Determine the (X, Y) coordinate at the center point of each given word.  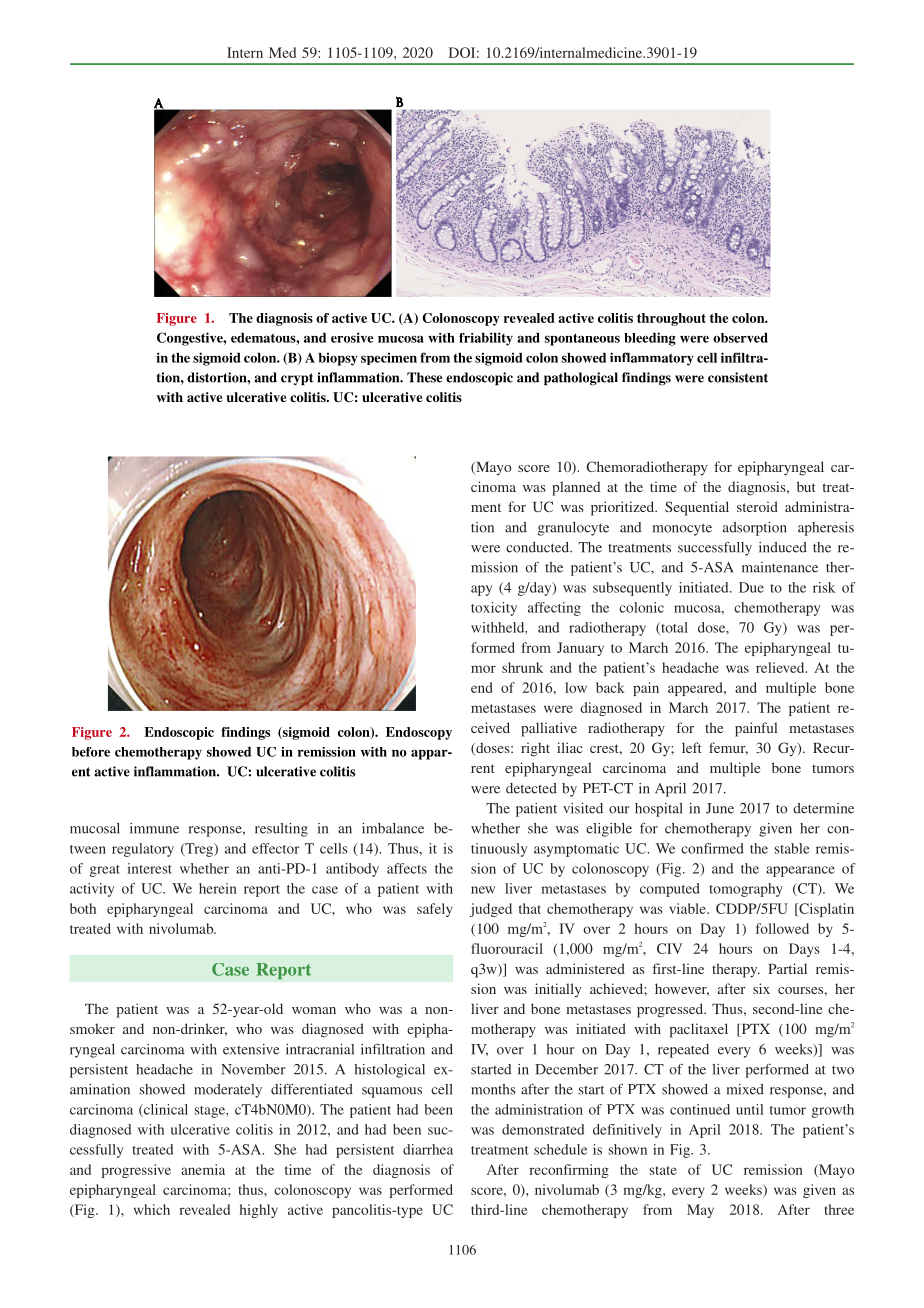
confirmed (712, 848)
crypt (297, 379)
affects (407, 868)
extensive (251, 1049)
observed (740, 338)
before (91, 752)
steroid (757, 506)
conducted (539, 547)
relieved (781, 667)
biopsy (338, 359)
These (424, 377)
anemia (203, 1169)
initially (558, 990)
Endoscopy (419, 733)
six (761, 988)
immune (154, 828)
